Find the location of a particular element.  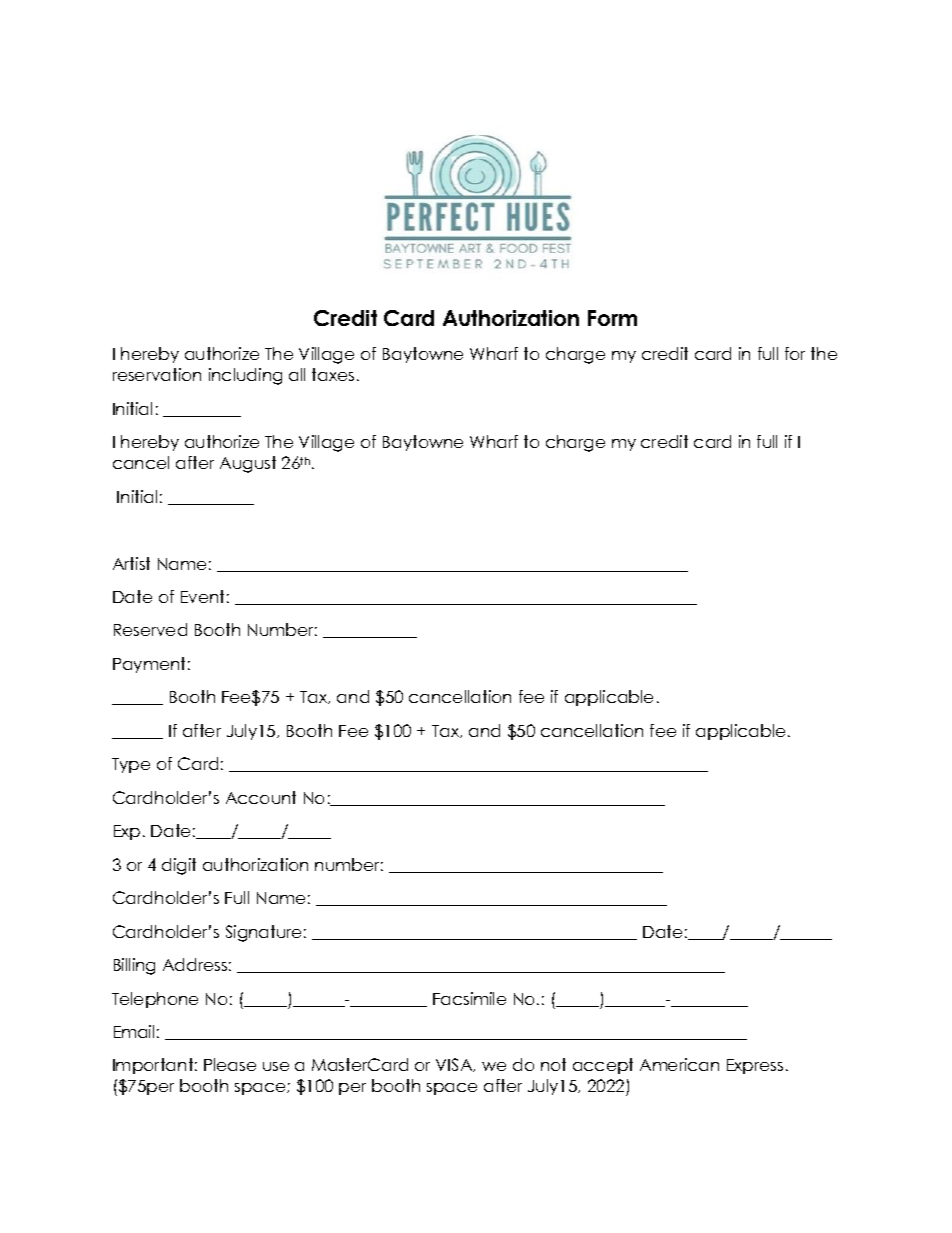

Reserved is located at coordinates (150, 629).
